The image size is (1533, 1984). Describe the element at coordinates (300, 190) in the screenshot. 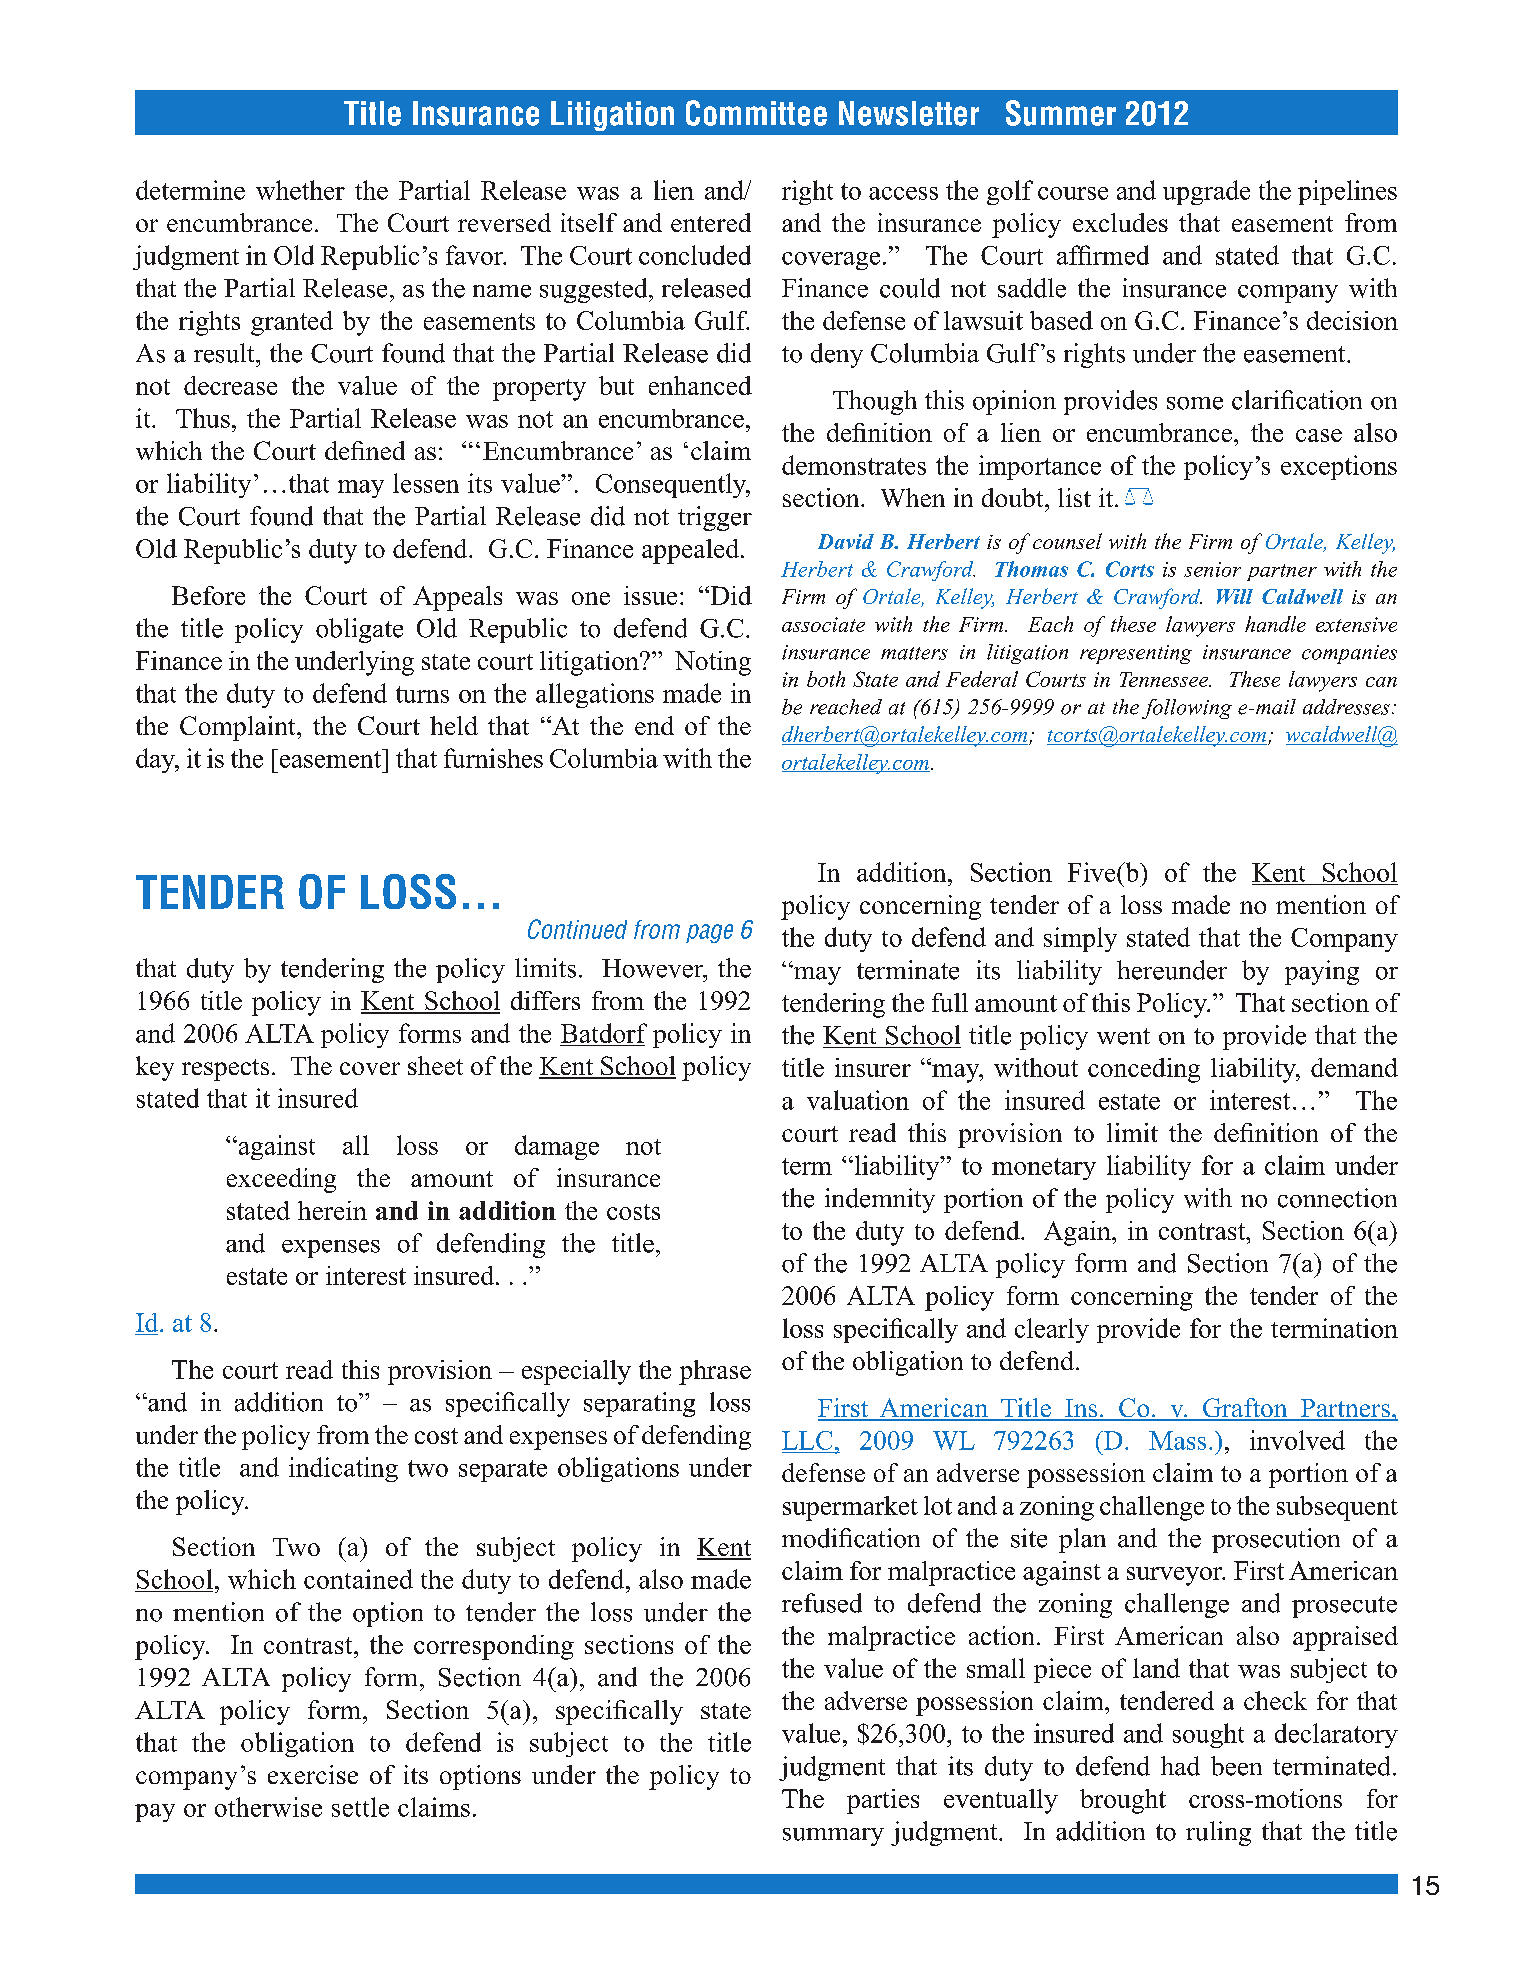

I see `whether` at that location.
